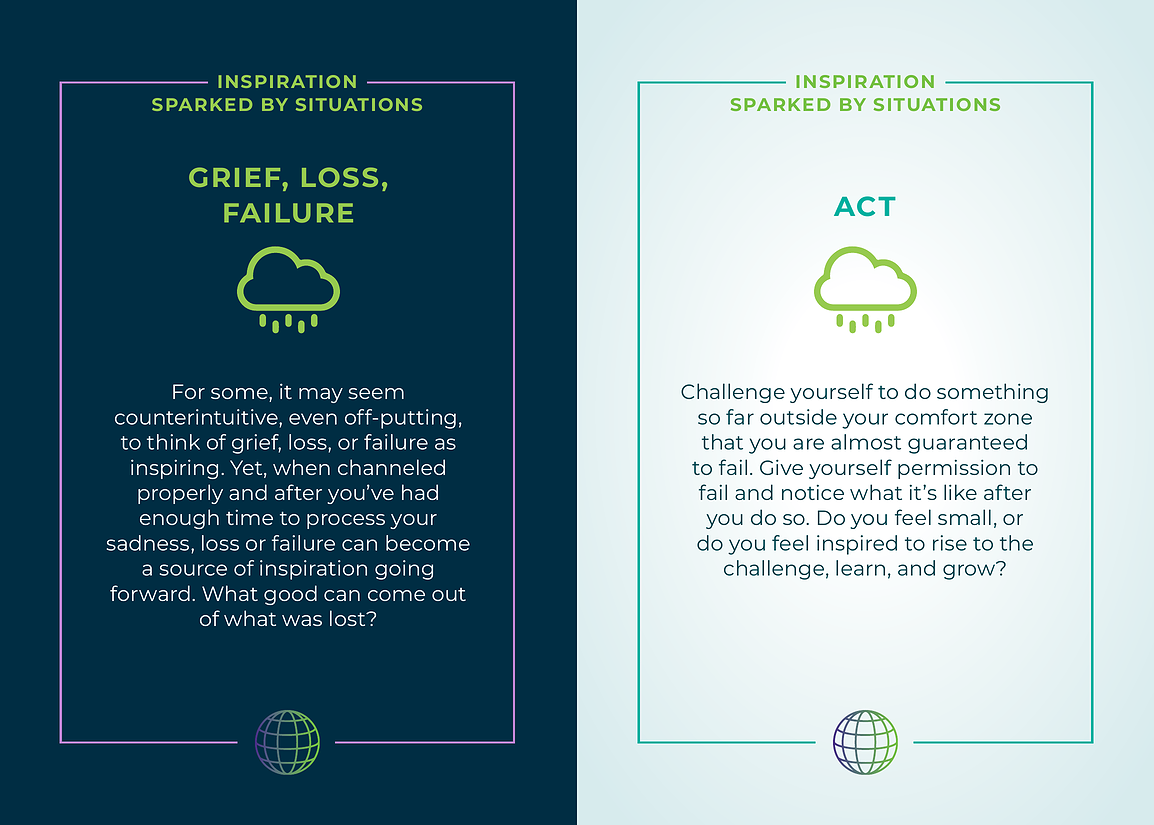 The width and height of the screenshot is (1154, 825). What do you see at coordinates (740, 417) in the screenshot?
I see `far` at bounding box center [740, 417].
